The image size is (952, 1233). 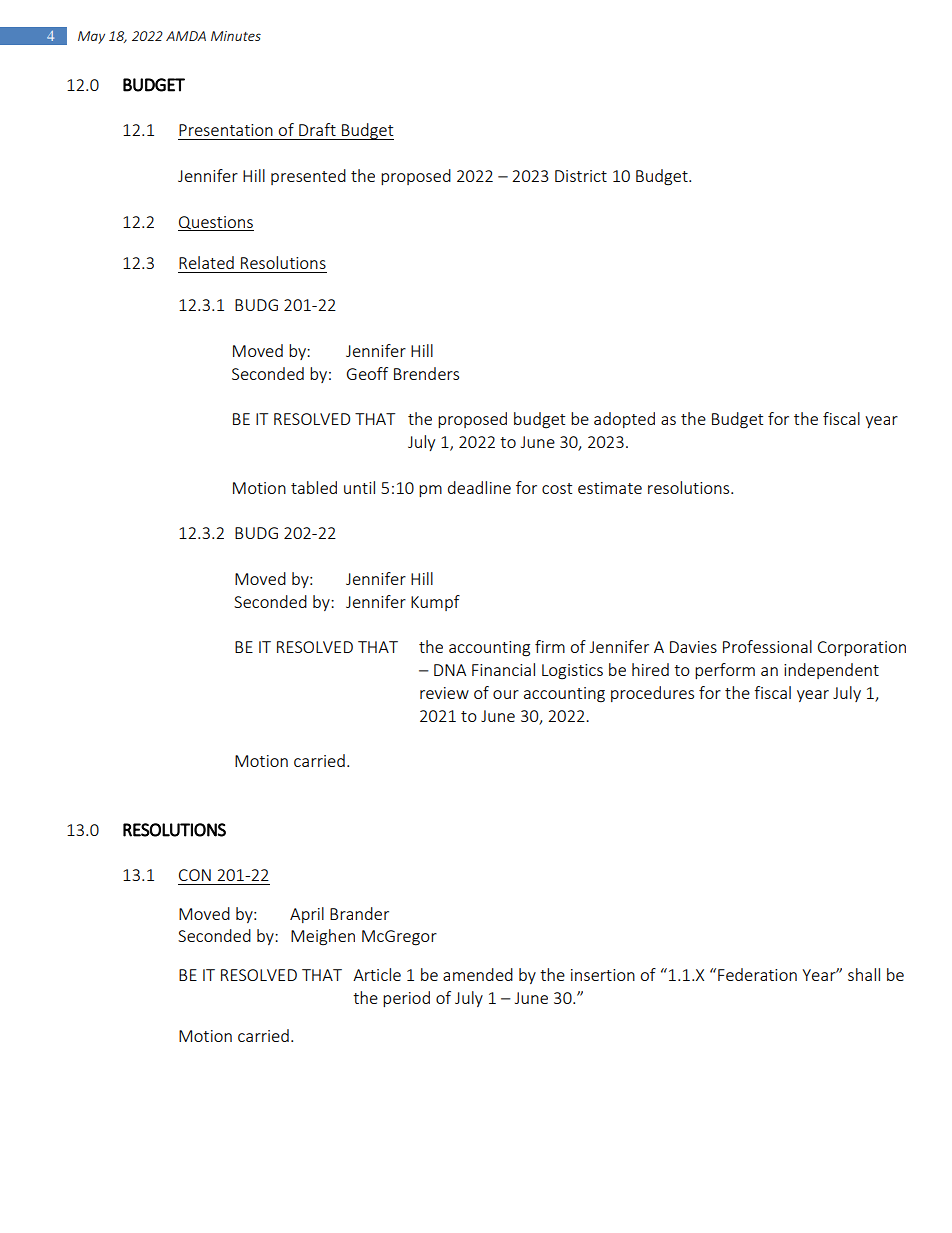 What do you see at coordinates (478, 974) in the screenshot?
I see `amended` at bounding box center [478, 974].
